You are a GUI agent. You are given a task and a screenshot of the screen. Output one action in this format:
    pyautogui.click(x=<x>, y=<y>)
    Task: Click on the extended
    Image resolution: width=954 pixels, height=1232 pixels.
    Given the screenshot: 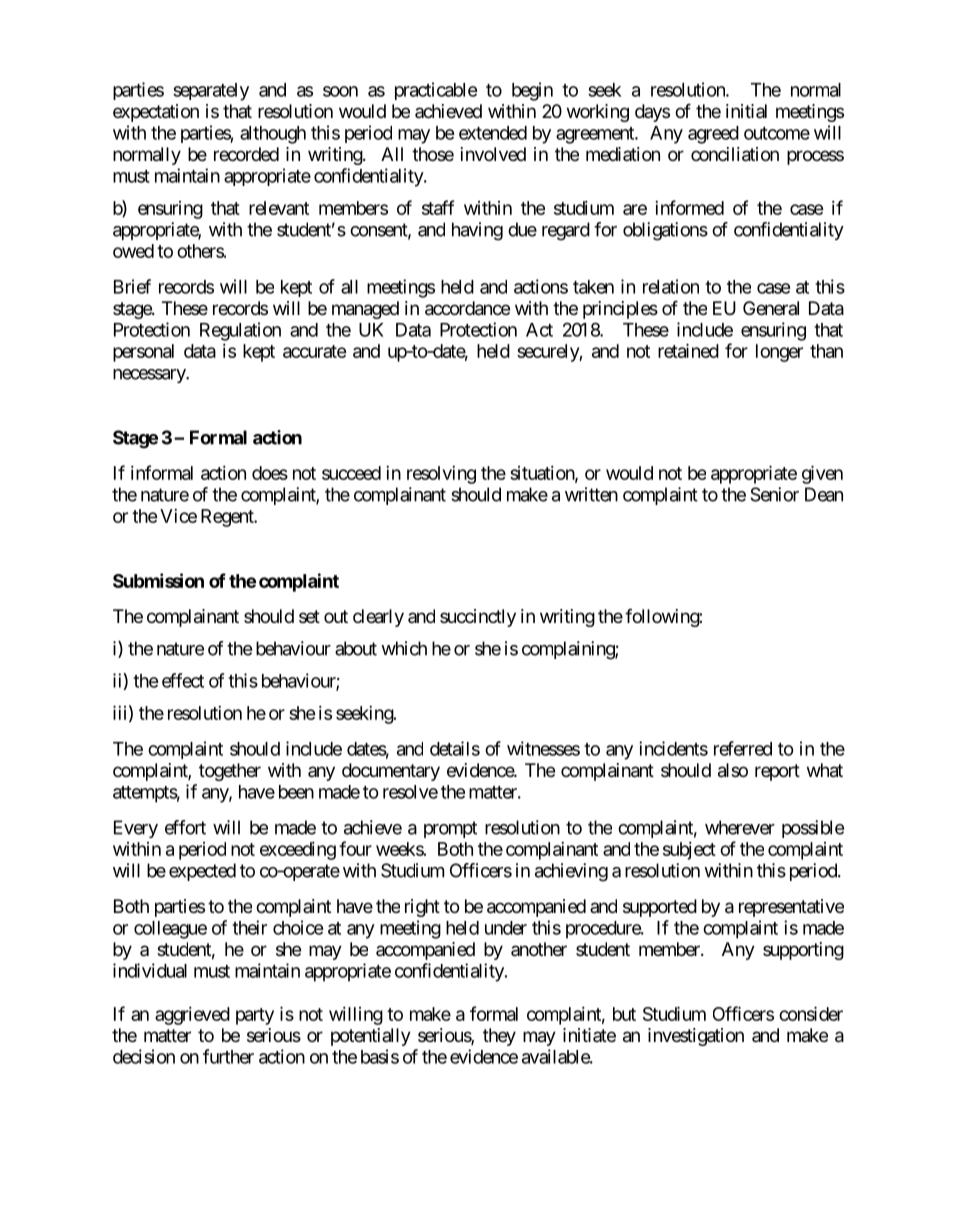 What is the action you would take?
    pyautogui.click(x=493, y=133)
